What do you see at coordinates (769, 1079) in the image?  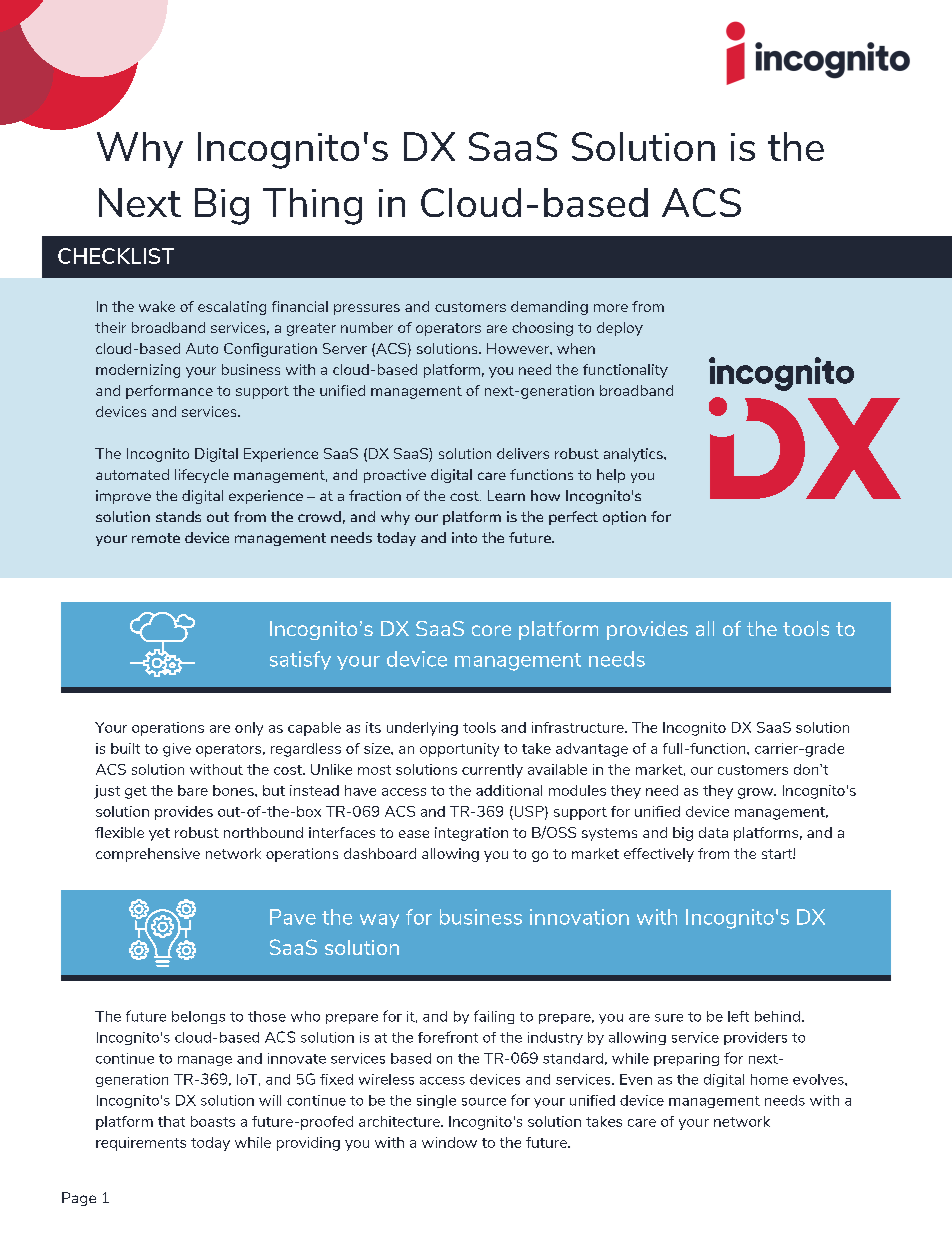 I see `home` at bounding box center [769, 1079].
